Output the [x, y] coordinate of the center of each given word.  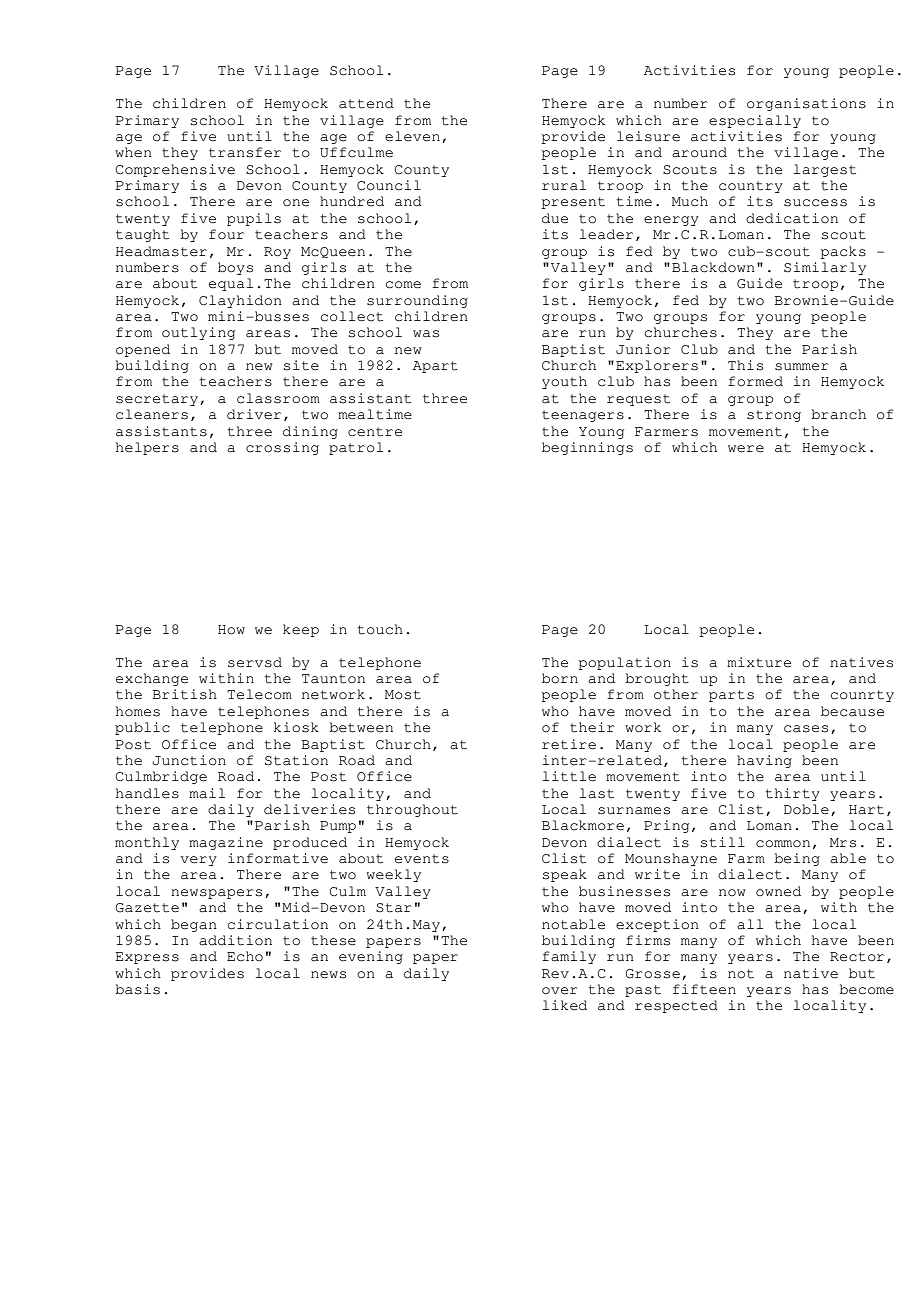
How [231, 630]
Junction [189, 760]
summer [802, 367]
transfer [245, 152]
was [426, 334]
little [569, 776]
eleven [412, 136]
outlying [198, 333]
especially [755, 121]
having [764, 761]
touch [380, 629]
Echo [245, 956]
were [746, 449]
